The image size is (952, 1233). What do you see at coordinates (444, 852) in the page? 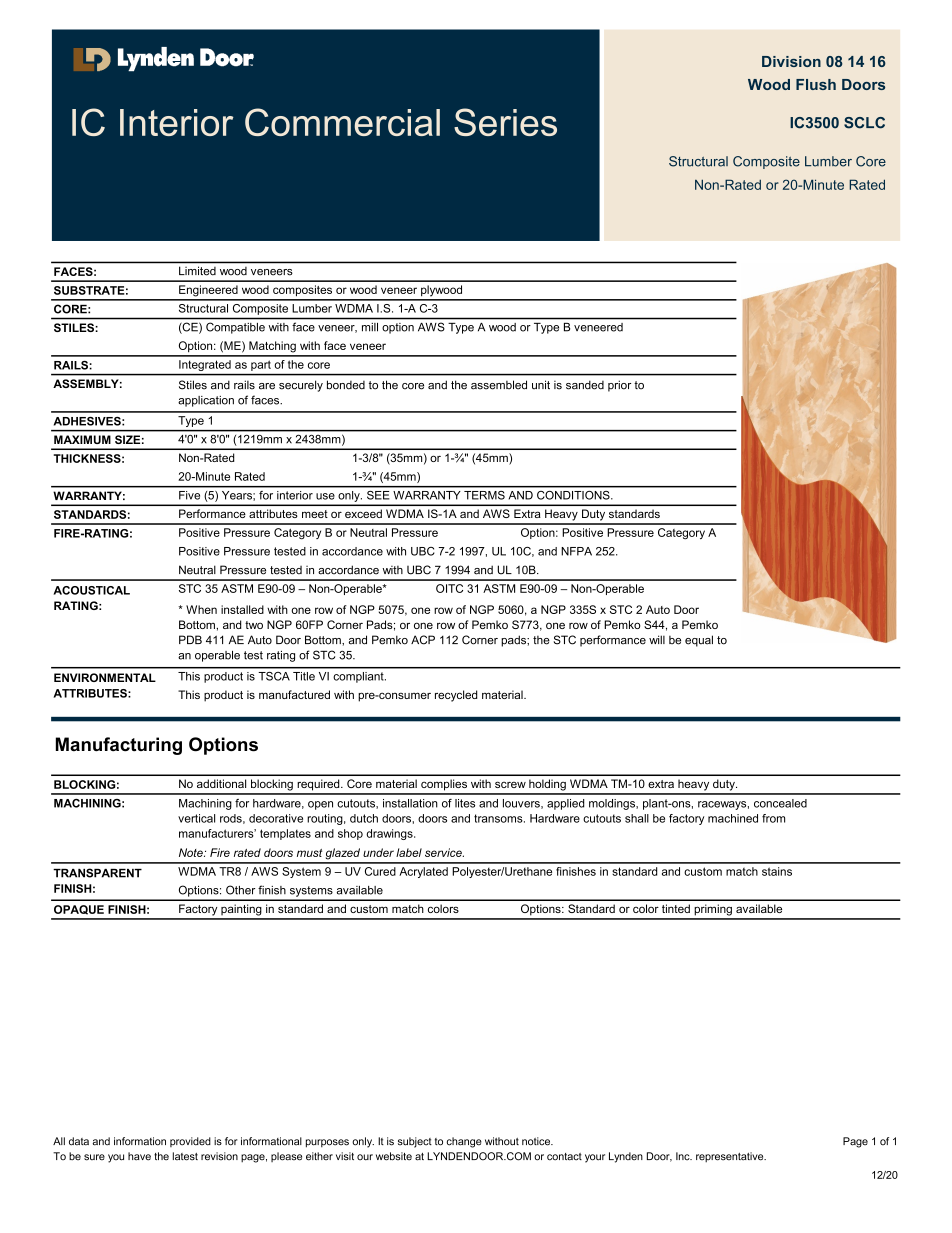
I see `service` at bounding box center [444, 852].
